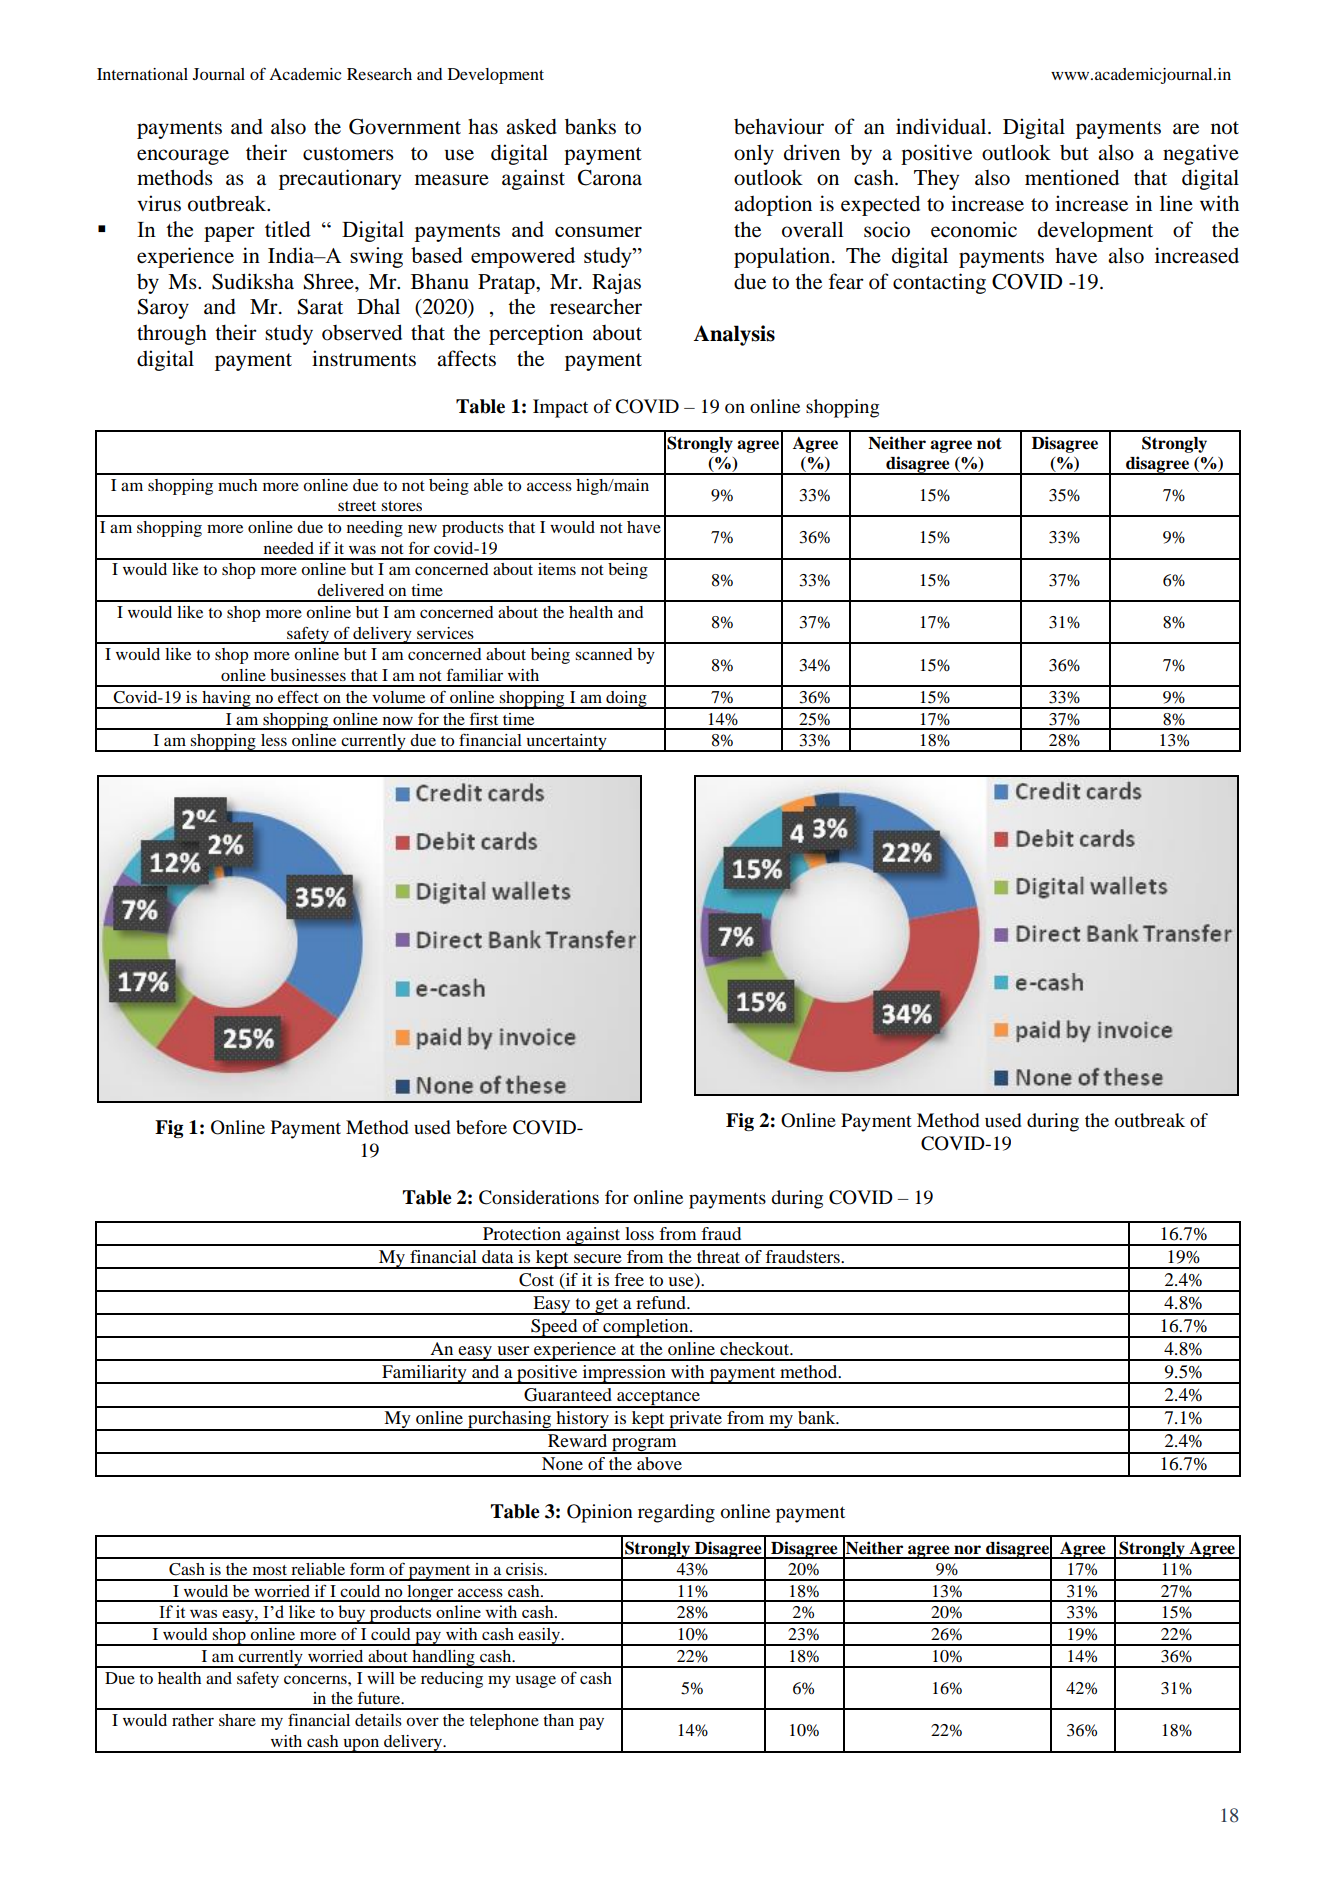 Image resolution: width=1336 pixels, height=1890 pixels. What do you see at coordinates (308, 675) in the document?
I see `businesses` at bounding box center [308, 675].
